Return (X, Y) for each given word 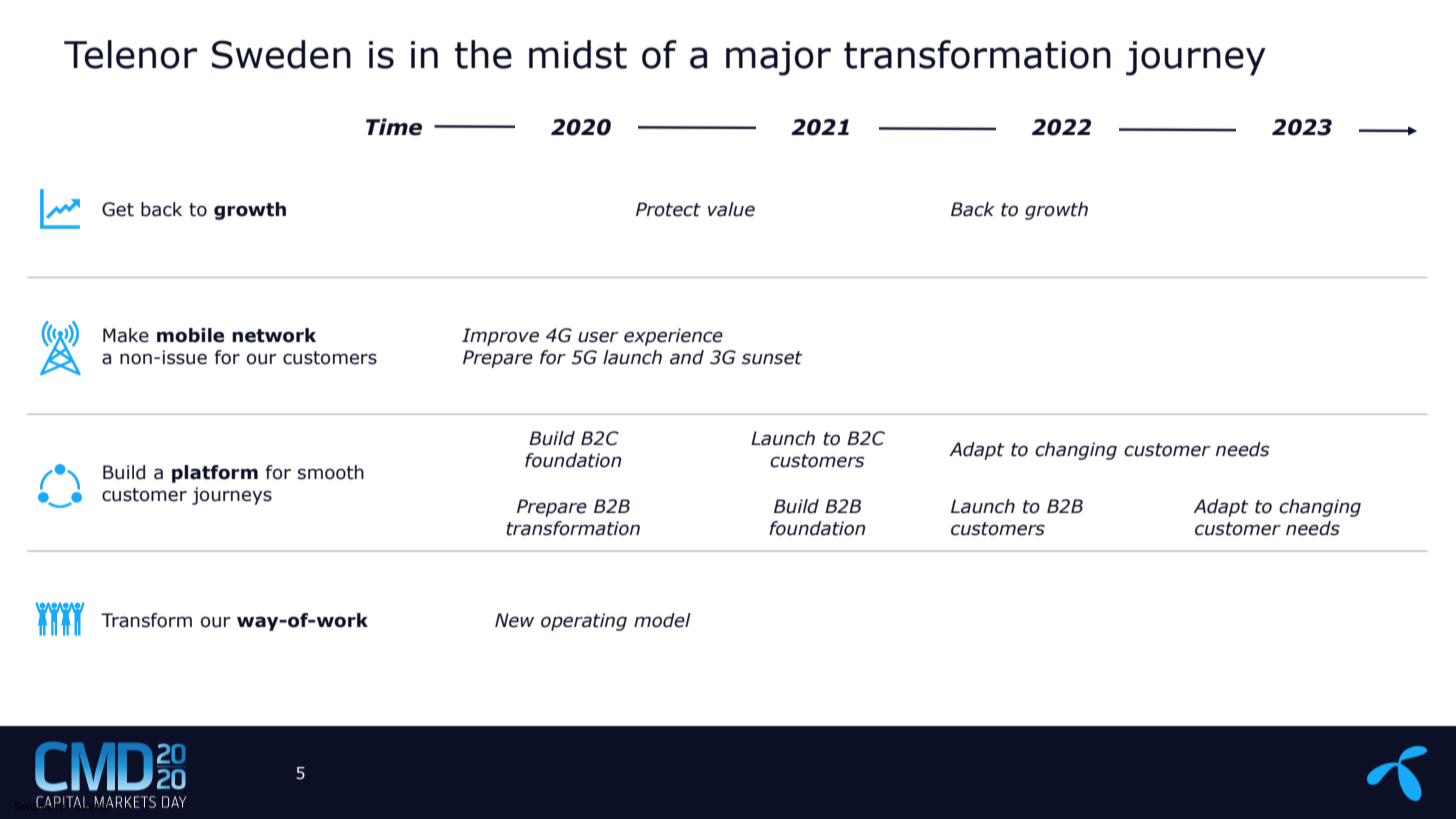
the (483, 54)
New (514, 620)
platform (215, 474)
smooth (331, 472)
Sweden (281, 54)
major (778, 58)
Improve (500, 337)
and (687, 357)
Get (118, 209)
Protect (668, 209)
